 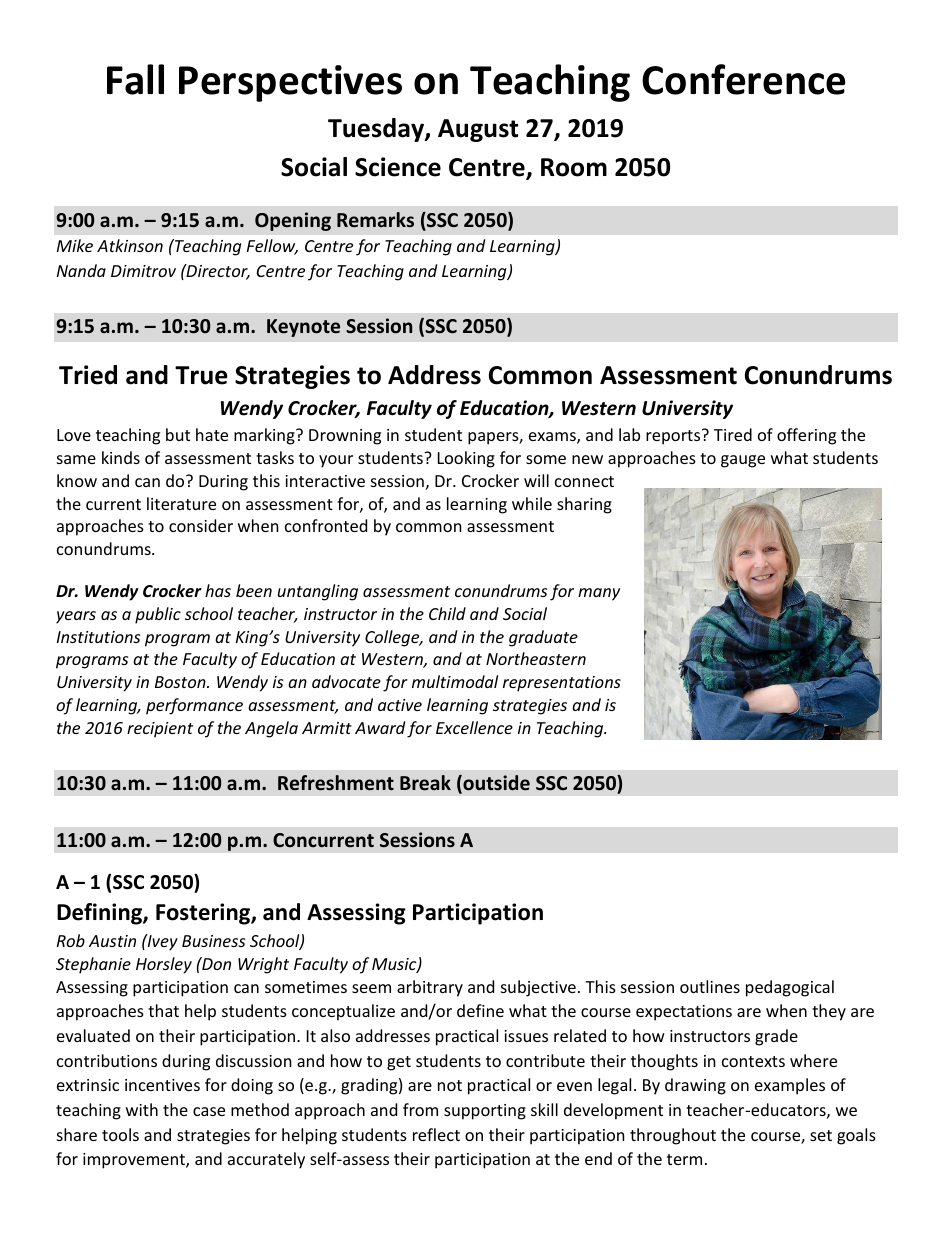 I want to click on will, so click(x=536, y=480).
